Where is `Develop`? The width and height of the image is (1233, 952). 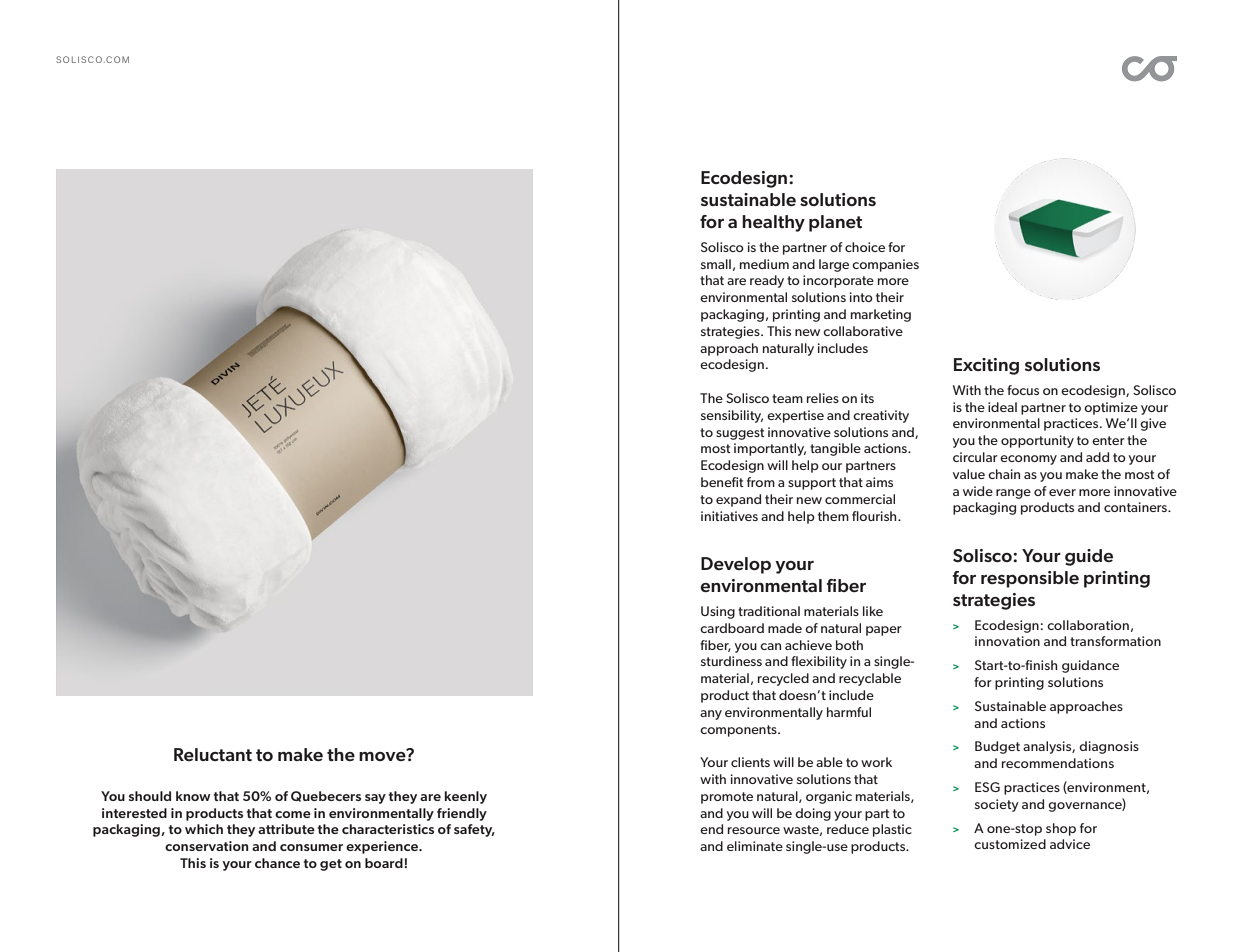 Develop is located at coordinates (736, 565).
